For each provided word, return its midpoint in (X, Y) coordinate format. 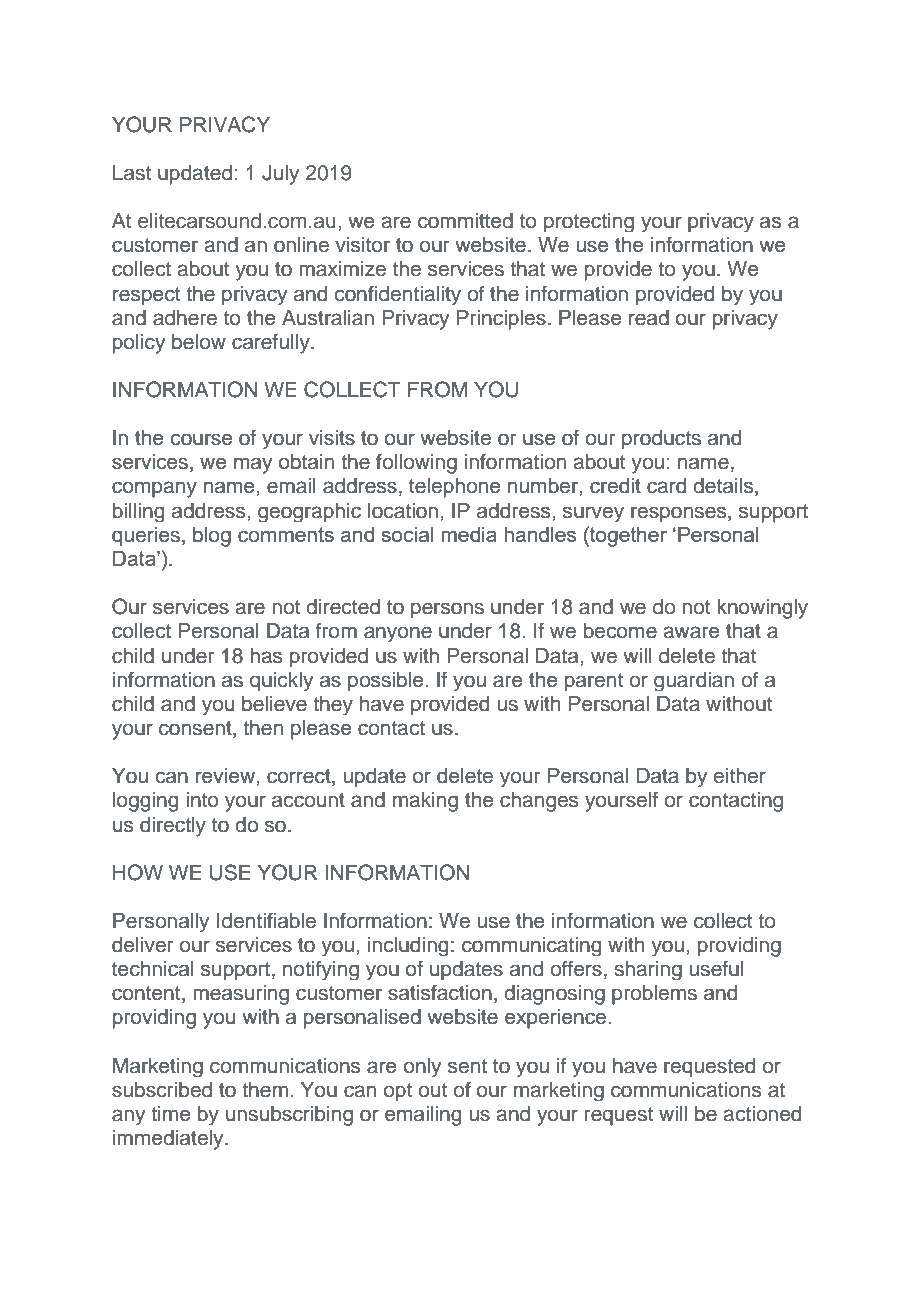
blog (212, 537)
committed (465, 221)
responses (680, 514)
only (422, 1067)
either (740, 776)
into (202, 799)
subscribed (162, 1090)
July (280, 175)
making (425, 802)
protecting (589, 222)
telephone (454, 488)
